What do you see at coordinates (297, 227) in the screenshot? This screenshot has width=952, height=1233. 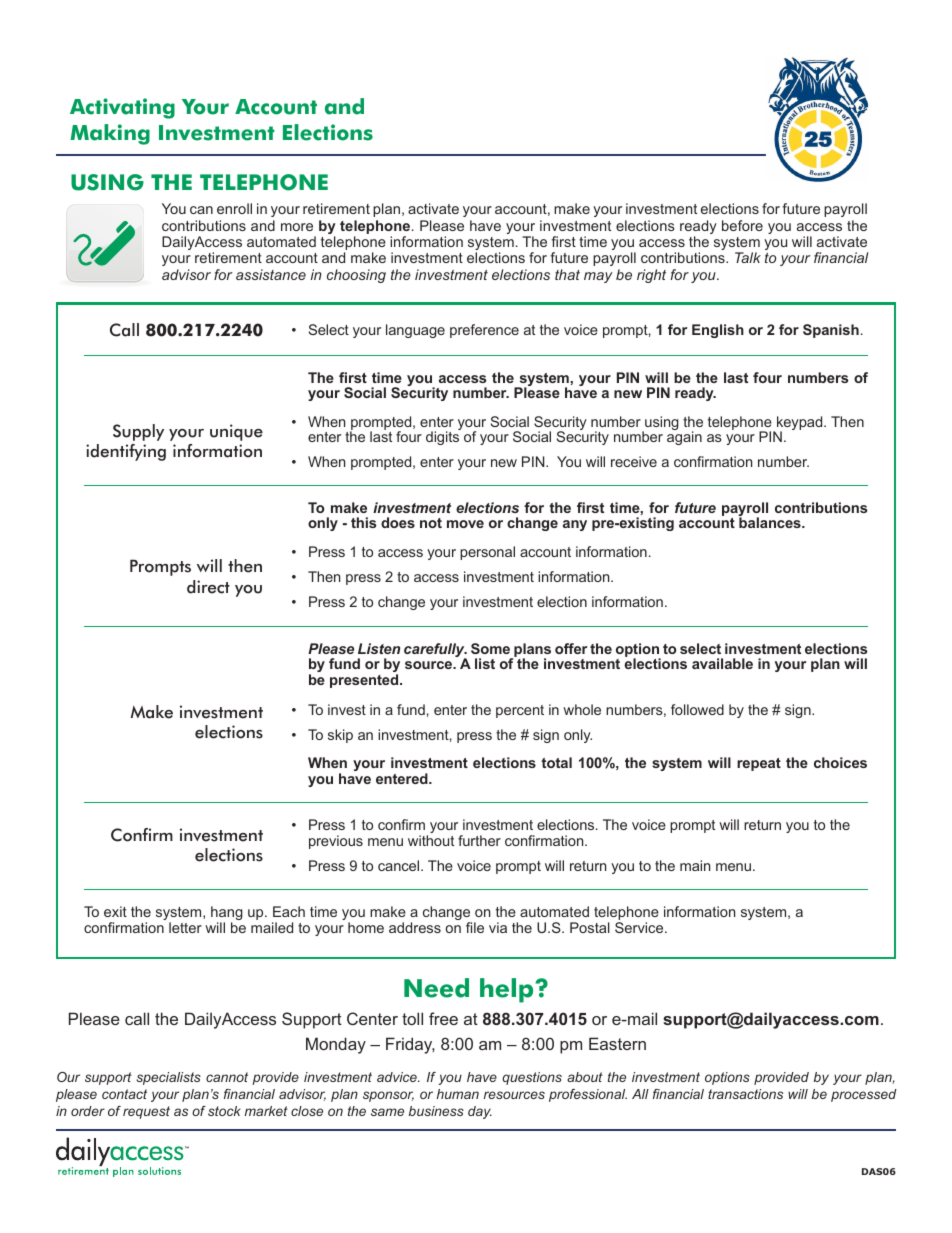 I see `more` at bounding box center [297, 227].
